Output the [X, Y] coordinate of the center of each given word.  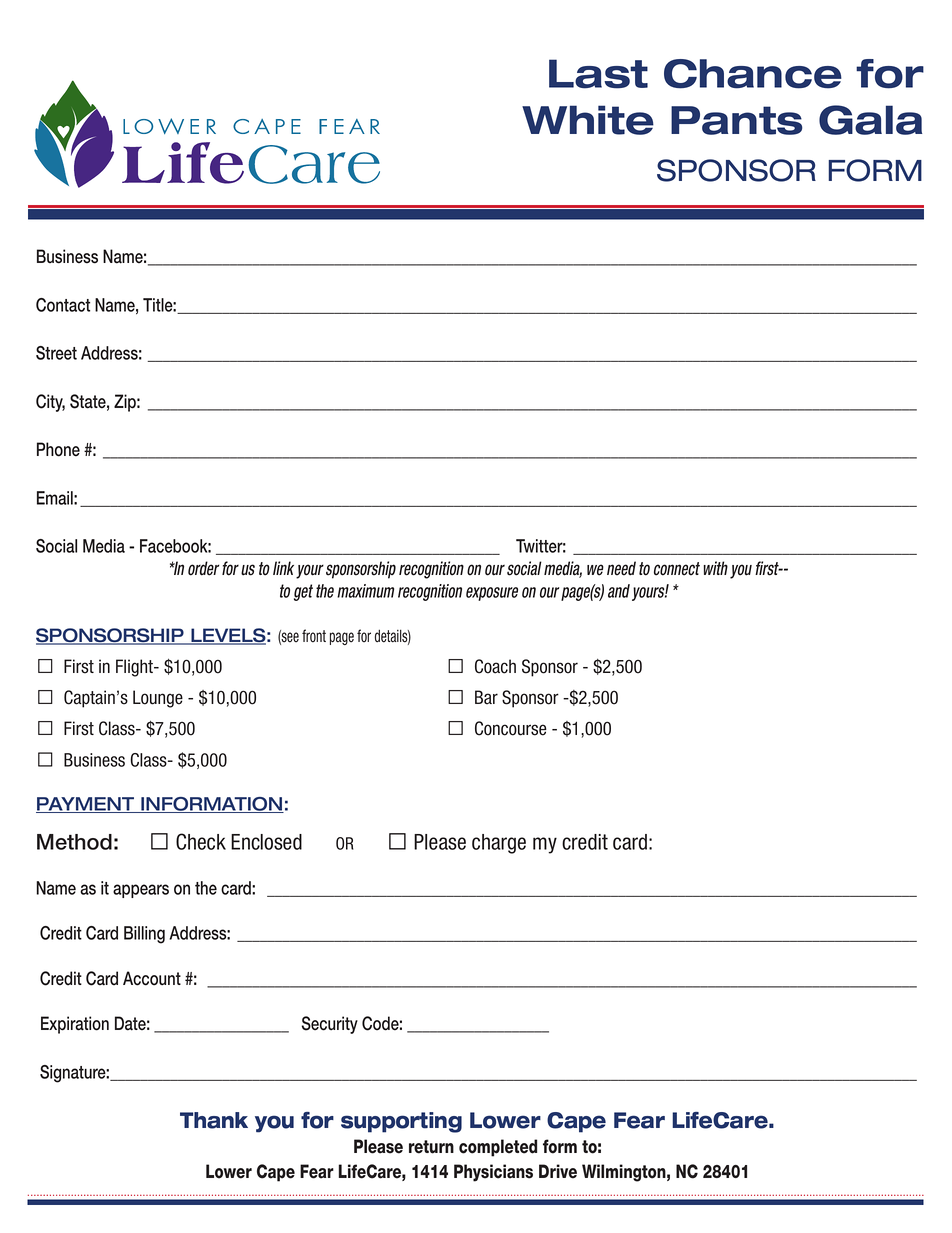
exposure [492, 594]
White [588, 120]
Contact [63, 305]
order [203, 568]
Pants [737, 120]
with [716, 568]
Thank [214, 1120]
